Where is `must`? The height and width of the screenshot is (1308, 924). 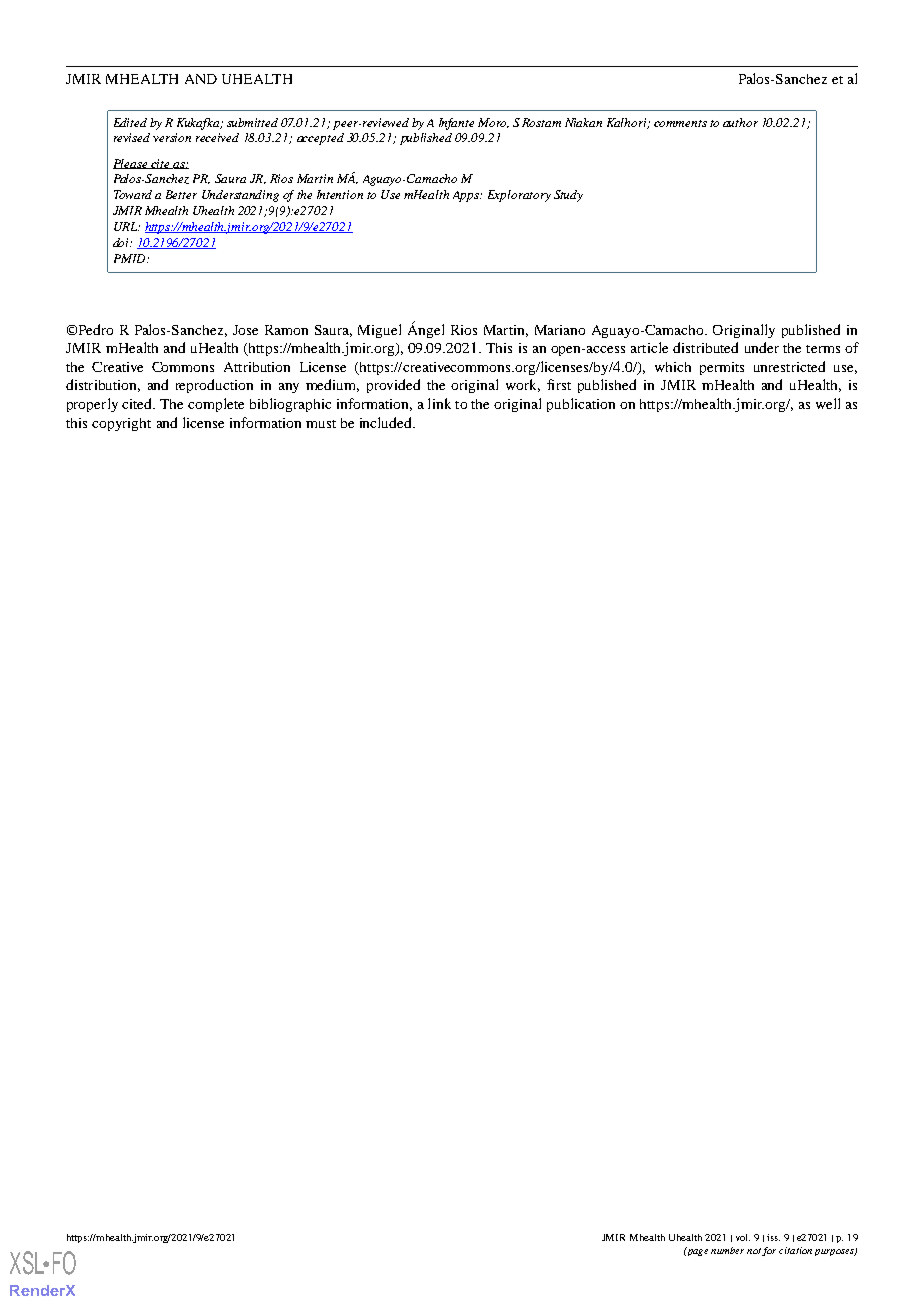 must is located at coordinates (321, 424).
